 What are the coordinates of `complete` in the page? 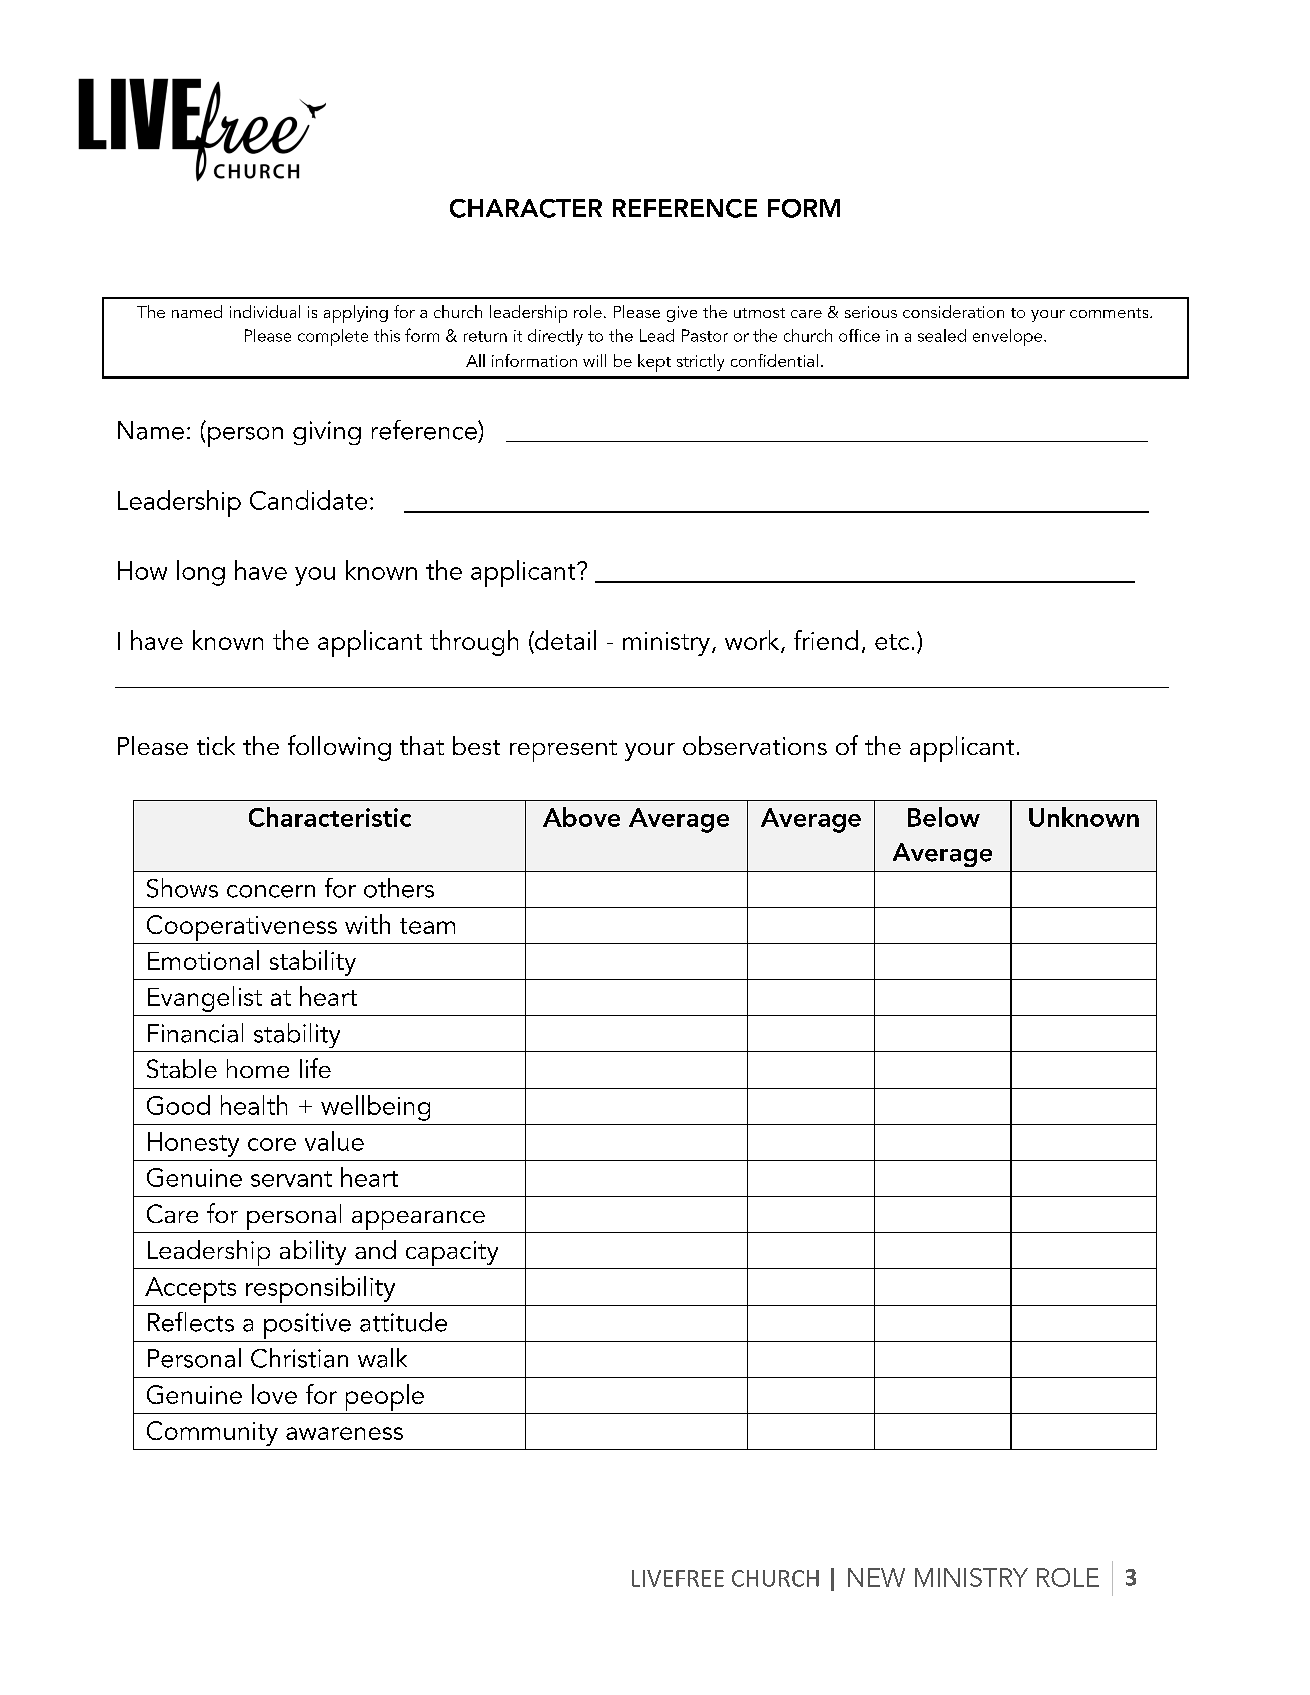 It's located at (333, 337).
